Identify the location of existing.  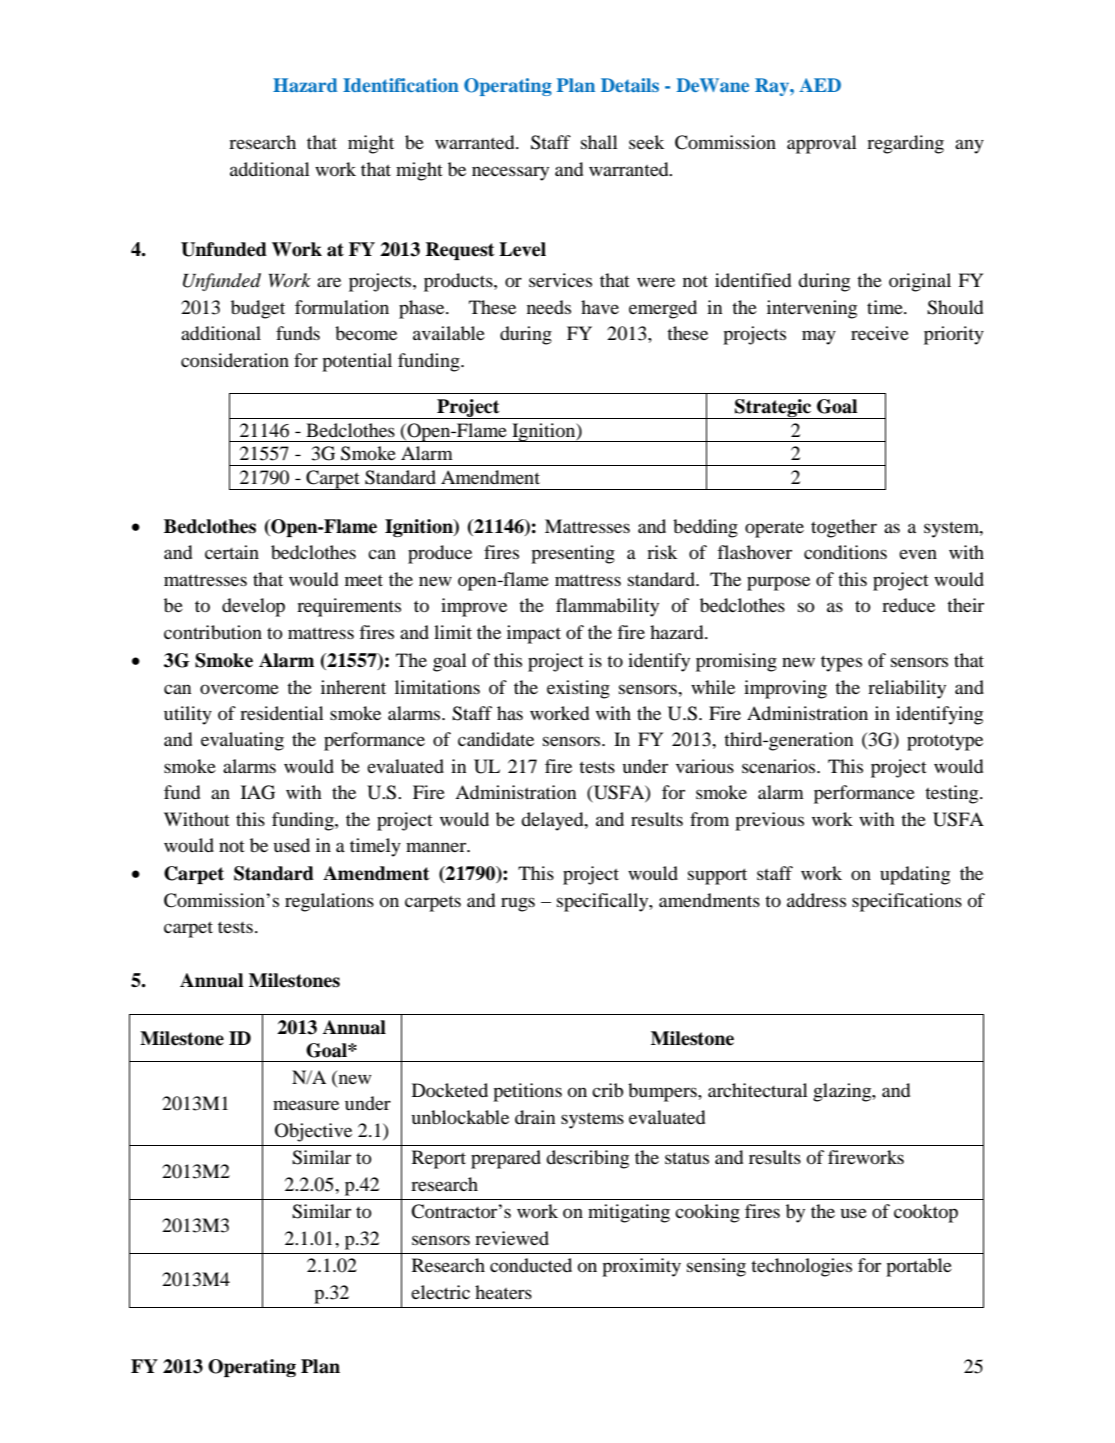
(578, 689).
